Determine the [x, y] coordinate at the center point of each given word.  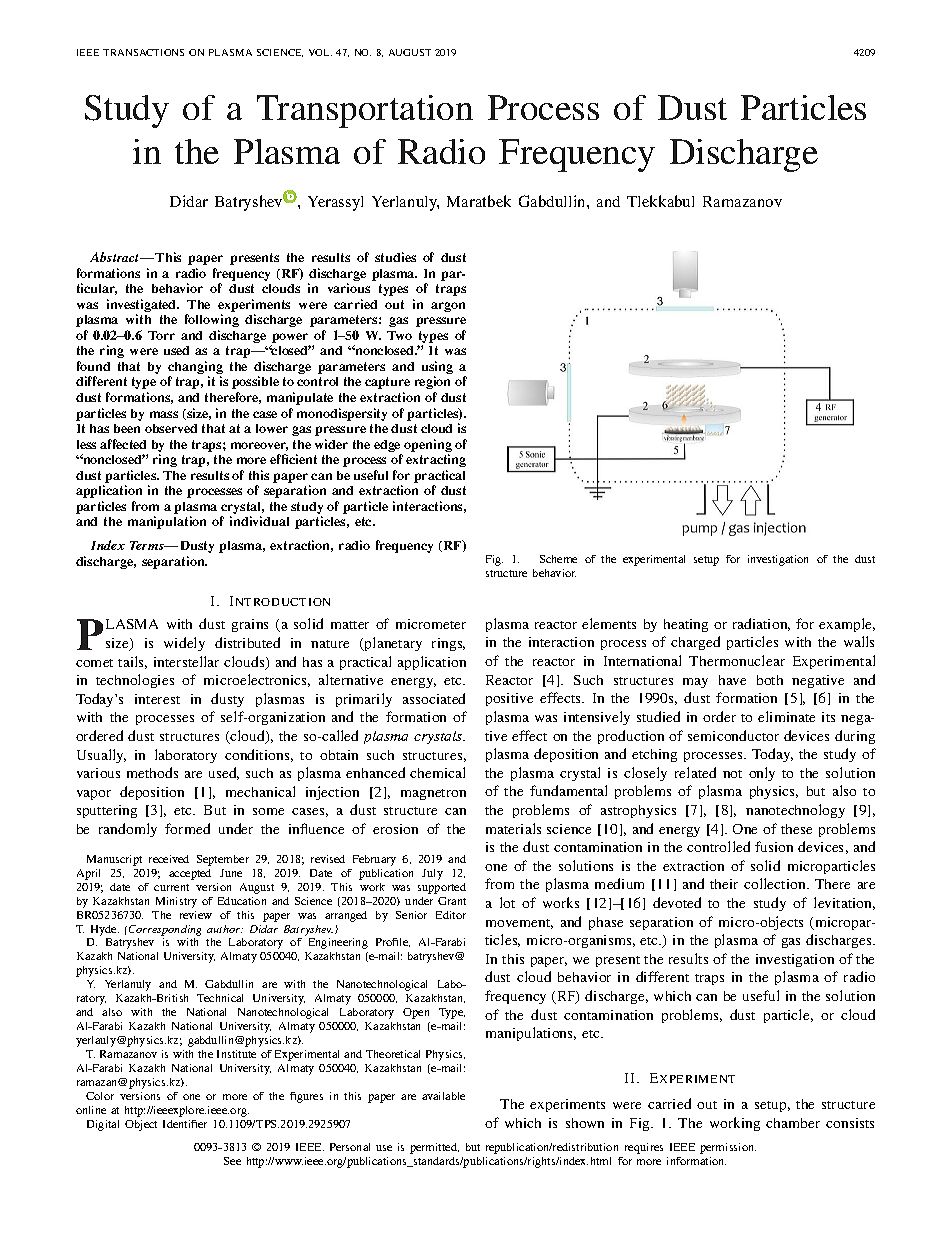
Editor [451, 915]
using [437, 369]
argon [448, 307]
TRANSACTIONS [143, 52]
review [196, 915]
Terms [148, 545]
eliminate [786, 716]
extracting [436, 460]
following [212, 320]
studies [395, 257]
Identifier [185, 1124]
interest [157, 699]
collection [776, 883]
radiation [761, 624]
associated [434, 698]
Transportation [365, 111]
